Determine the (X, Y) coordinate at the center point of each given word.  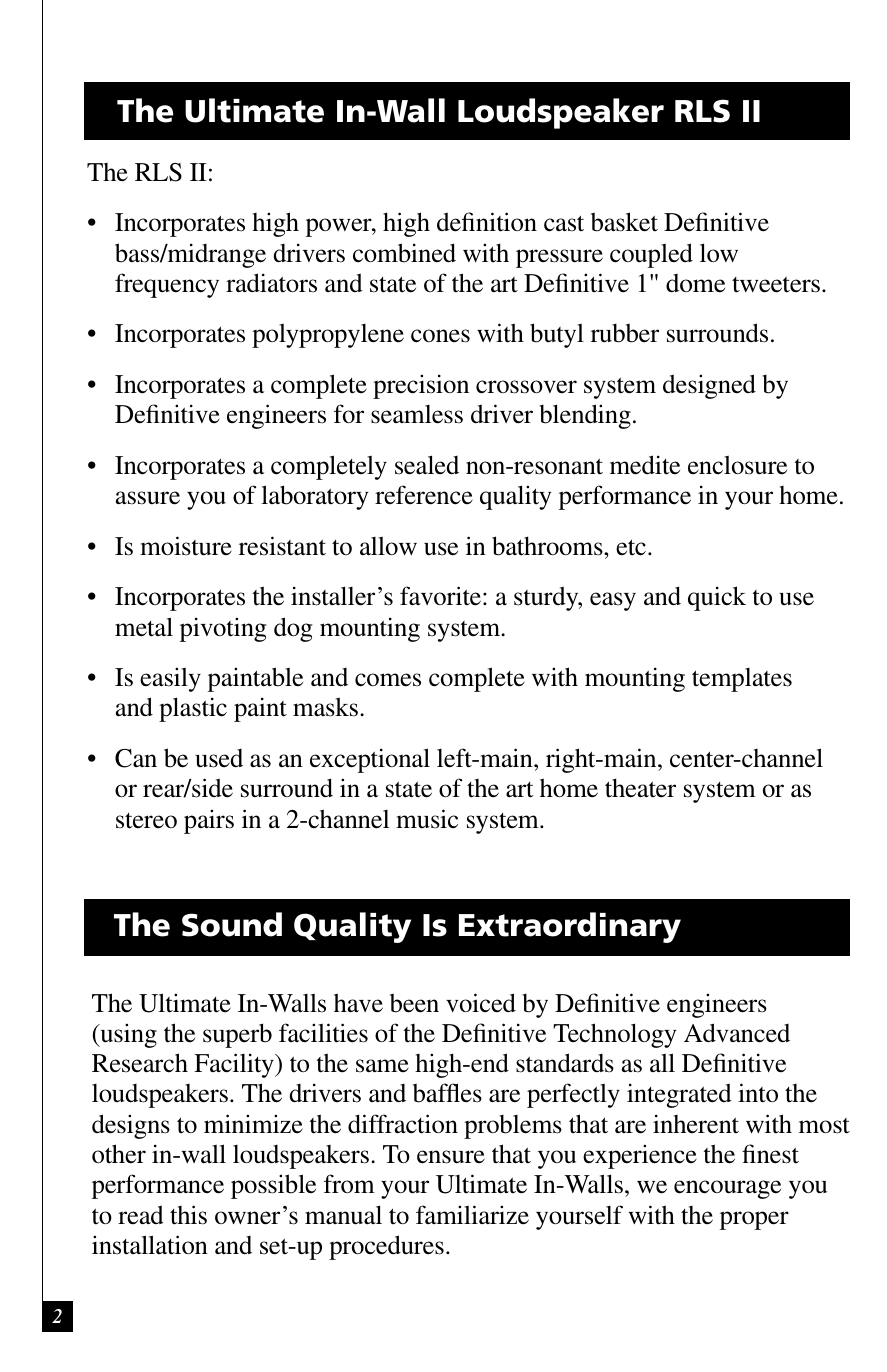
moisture (186, 546)
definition (487, 222)
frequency (167, 285)
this (188, 1215)
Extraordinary (570, 927)
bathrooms (548, 546)
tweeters (776, 285)
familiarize (472, 1215)
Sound (232, 924)
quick (717, 598)
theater (640, 788)
